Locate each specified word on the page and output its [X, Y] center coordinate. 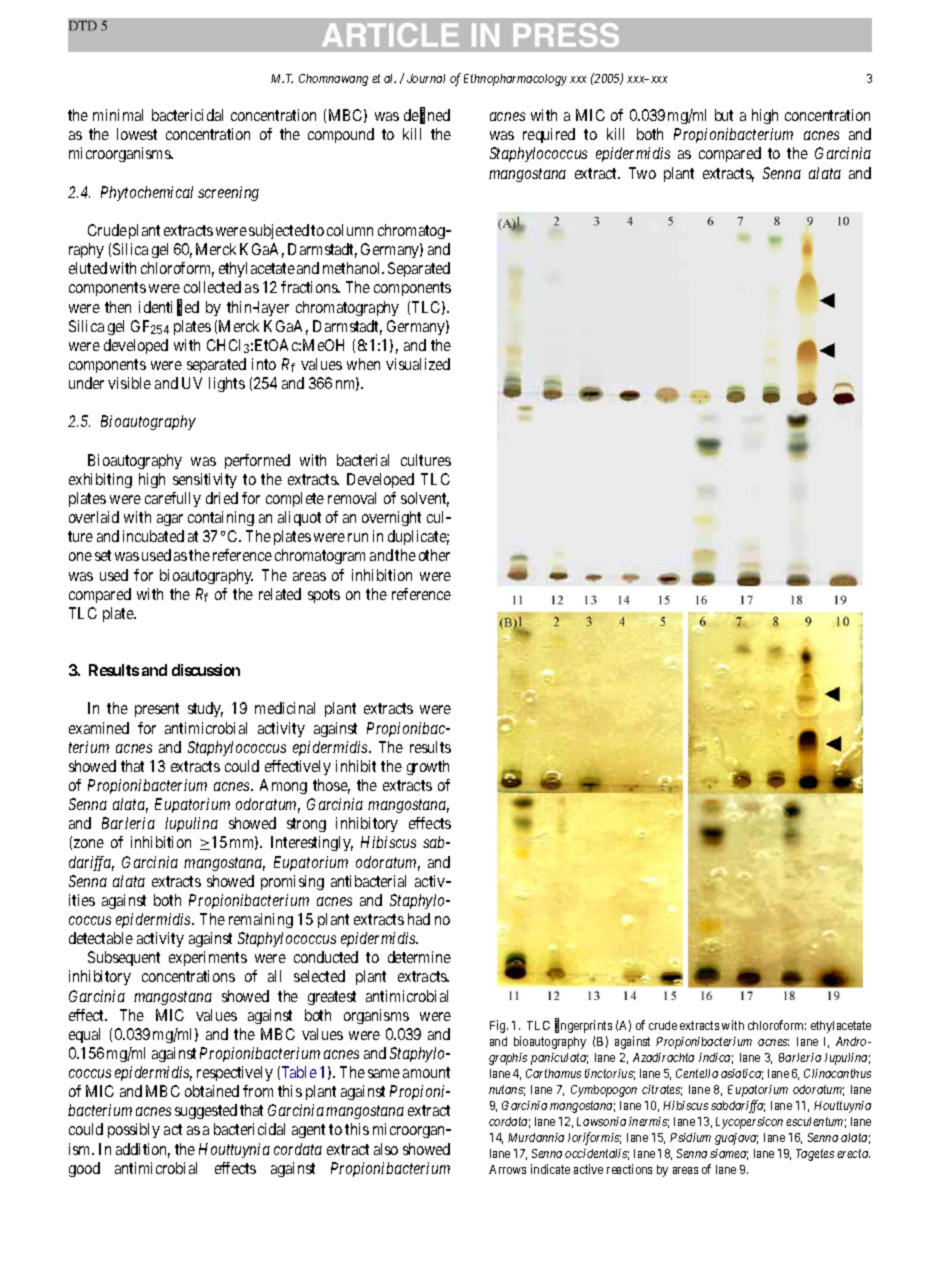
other [434, 555]
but [724, 115]
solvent [425, 499]
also [386, 1149]
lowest [137, 134]
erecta [853, 1153]
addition [143, 1150]
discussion [206, 670]
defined [427, 116]
